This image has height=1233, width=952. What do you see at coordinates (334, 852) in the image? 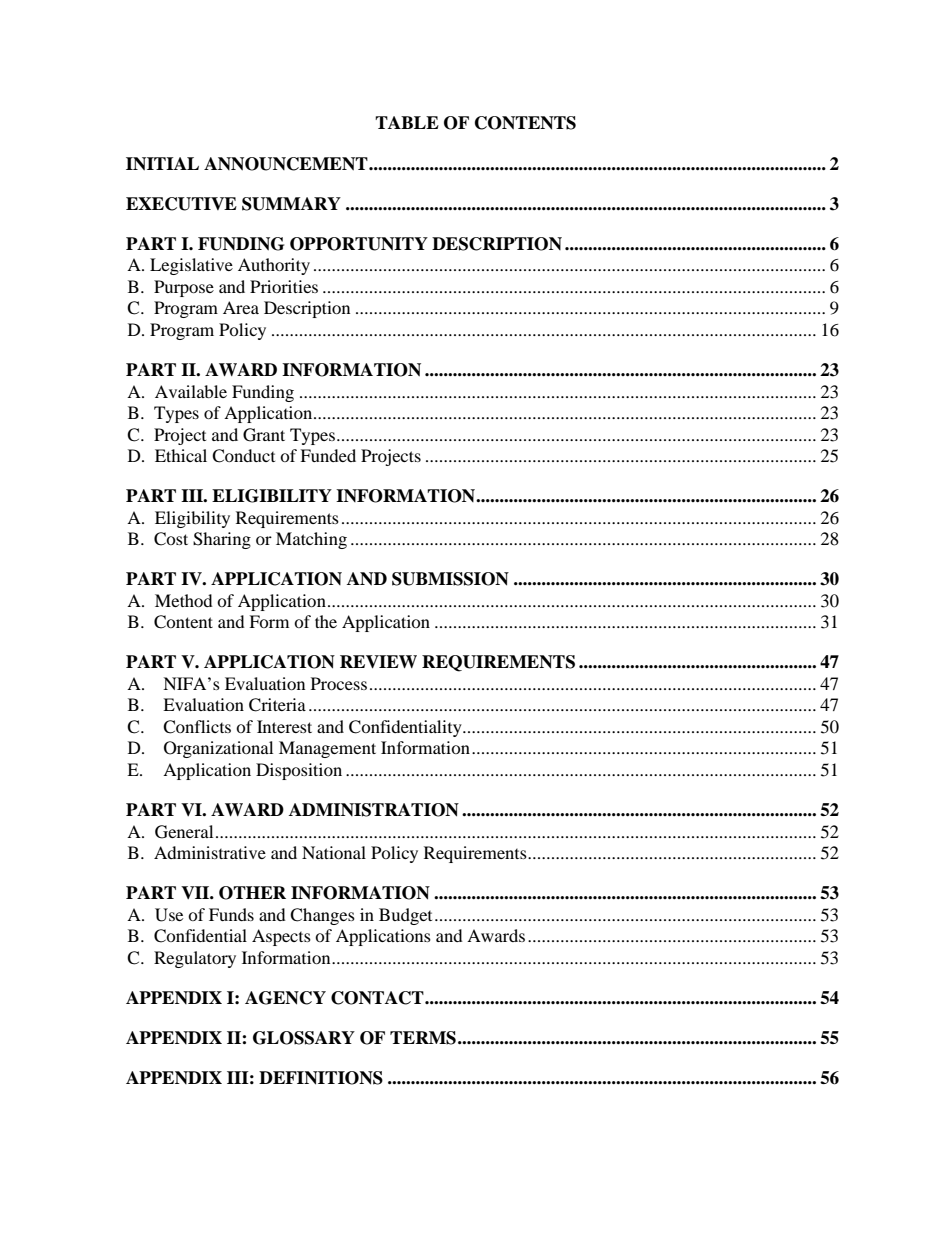
I see `National` at bounding box center [334, 852].
